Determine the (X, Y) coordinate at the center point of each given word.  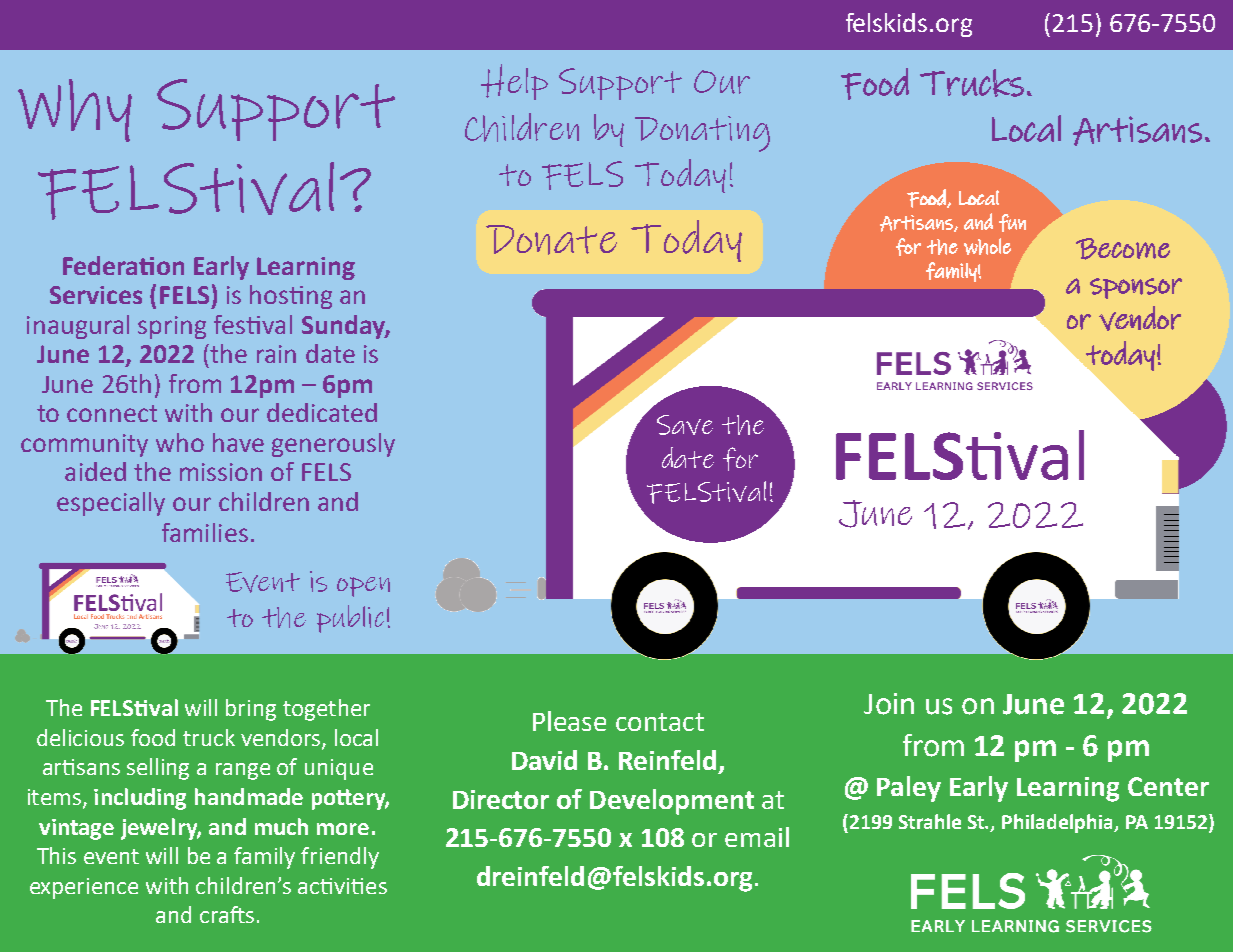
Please (569, 721)
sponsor (1136, 288)
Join (889, 704)
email (757, 837)
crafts (227, 914)
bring (251, 710)
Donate (551, 240)
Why (75, 110)
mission (221, 472)
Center (1168, 786)
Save (685, 425)
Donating (702, 134)
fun (1012, 223)
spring (172, 327)
